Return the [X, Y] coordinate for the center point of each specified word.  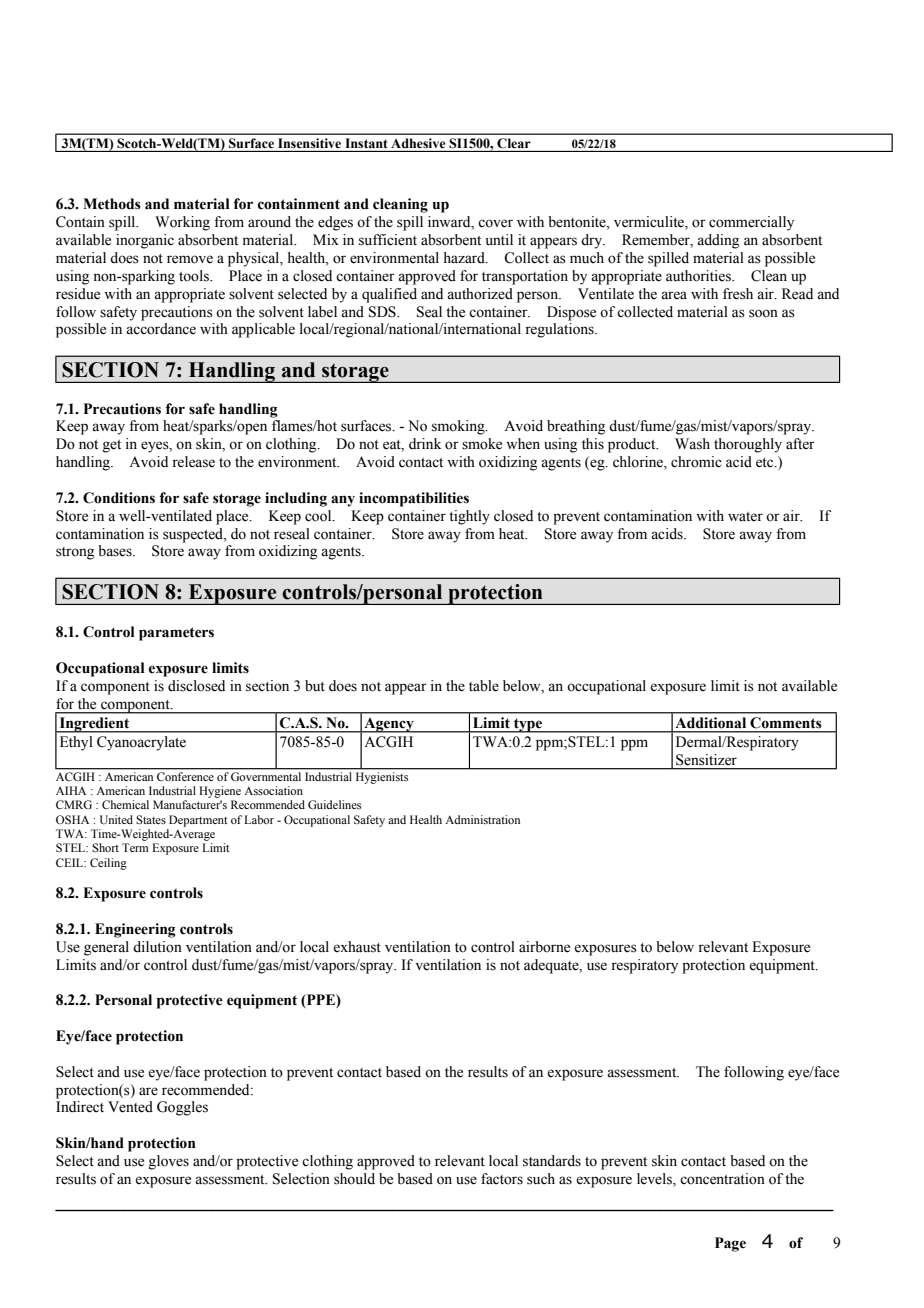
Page [730, 1244]
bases [116, 551]
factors [502, 1179]
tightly [469, 517]
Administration [482, 819]
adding [718, 241]
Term [135, 847]
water [745, 517]
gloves [169, 1162]
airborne [544, 947]
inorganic [145, 241]
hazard [465, 258]
